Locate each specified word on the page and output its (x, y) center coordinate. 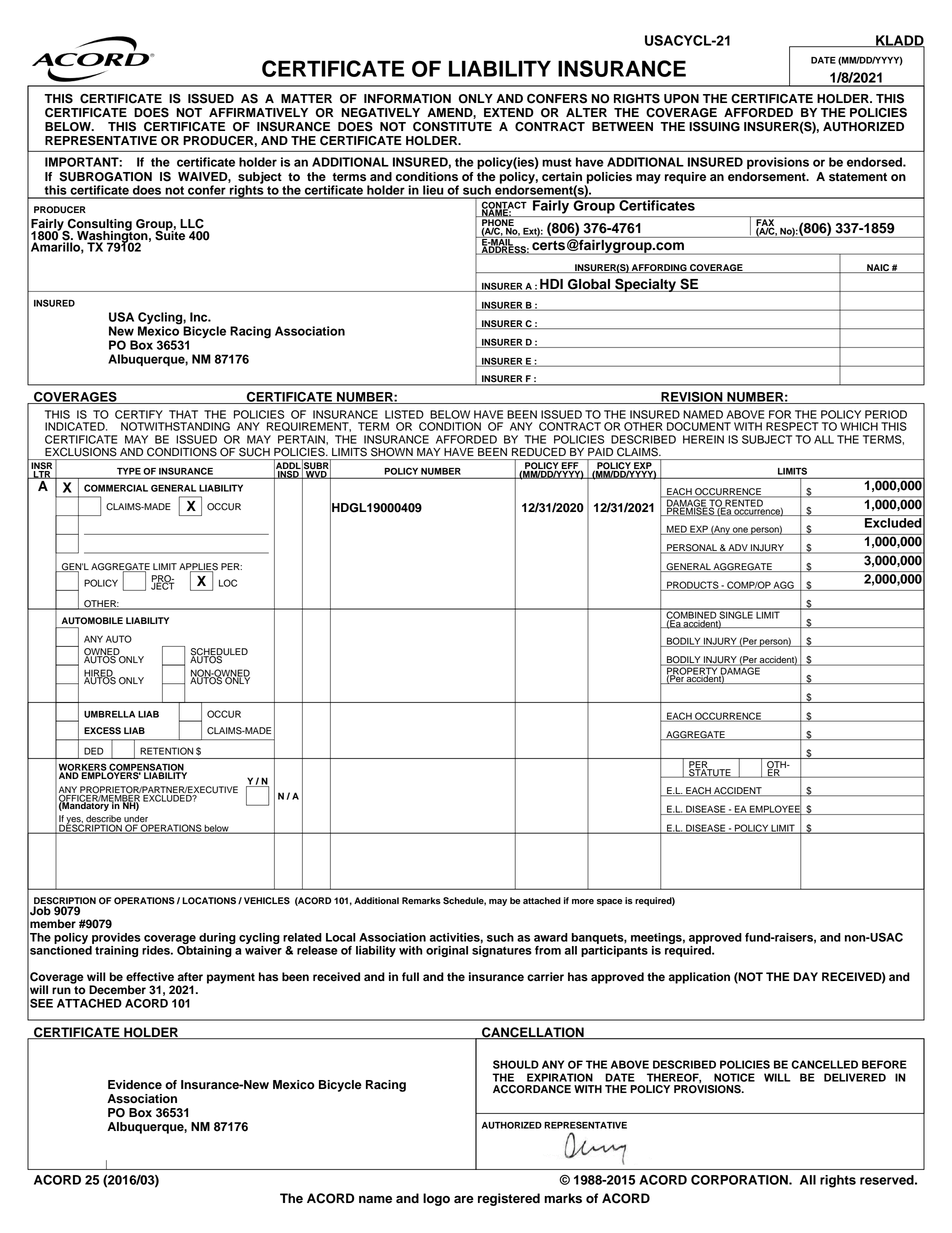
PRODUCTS (693, 586)
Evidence (135, 1085)
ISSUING (714, 126)
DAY (806, 976)
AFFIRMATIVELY (258, 112)
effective (150, 977)
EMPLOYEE (775, 809)
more (583, 901)
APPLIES (198, 567)
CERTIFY (139, 414)
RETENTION (166, 751)
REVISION (692, 398)
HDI (551, 285)
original (447, 951)
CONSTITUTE (452, 126)
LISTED (404, 414)
